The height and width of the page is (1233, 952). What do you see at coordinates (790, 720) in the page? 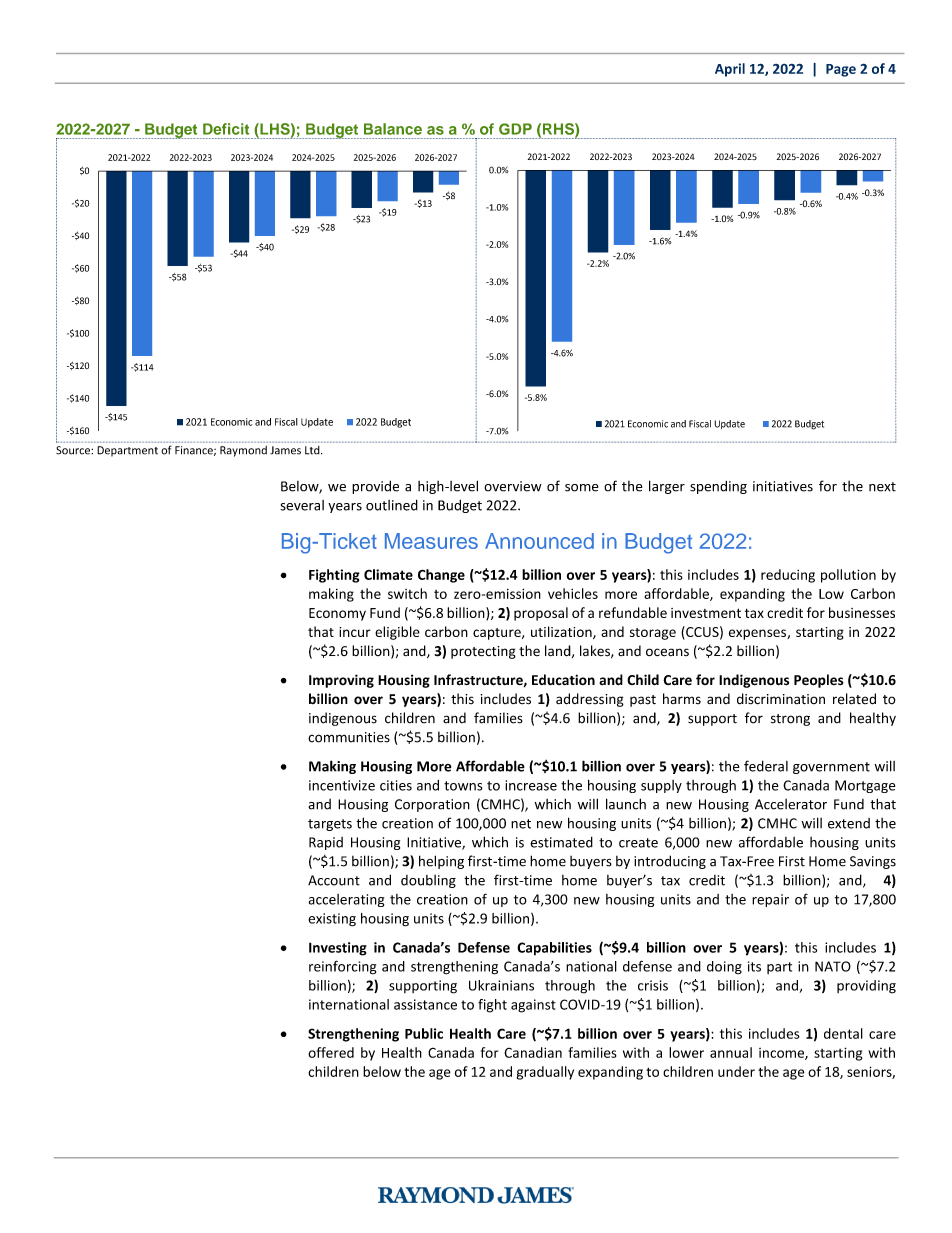
I see `strong` at bounding box center [790, 720].
